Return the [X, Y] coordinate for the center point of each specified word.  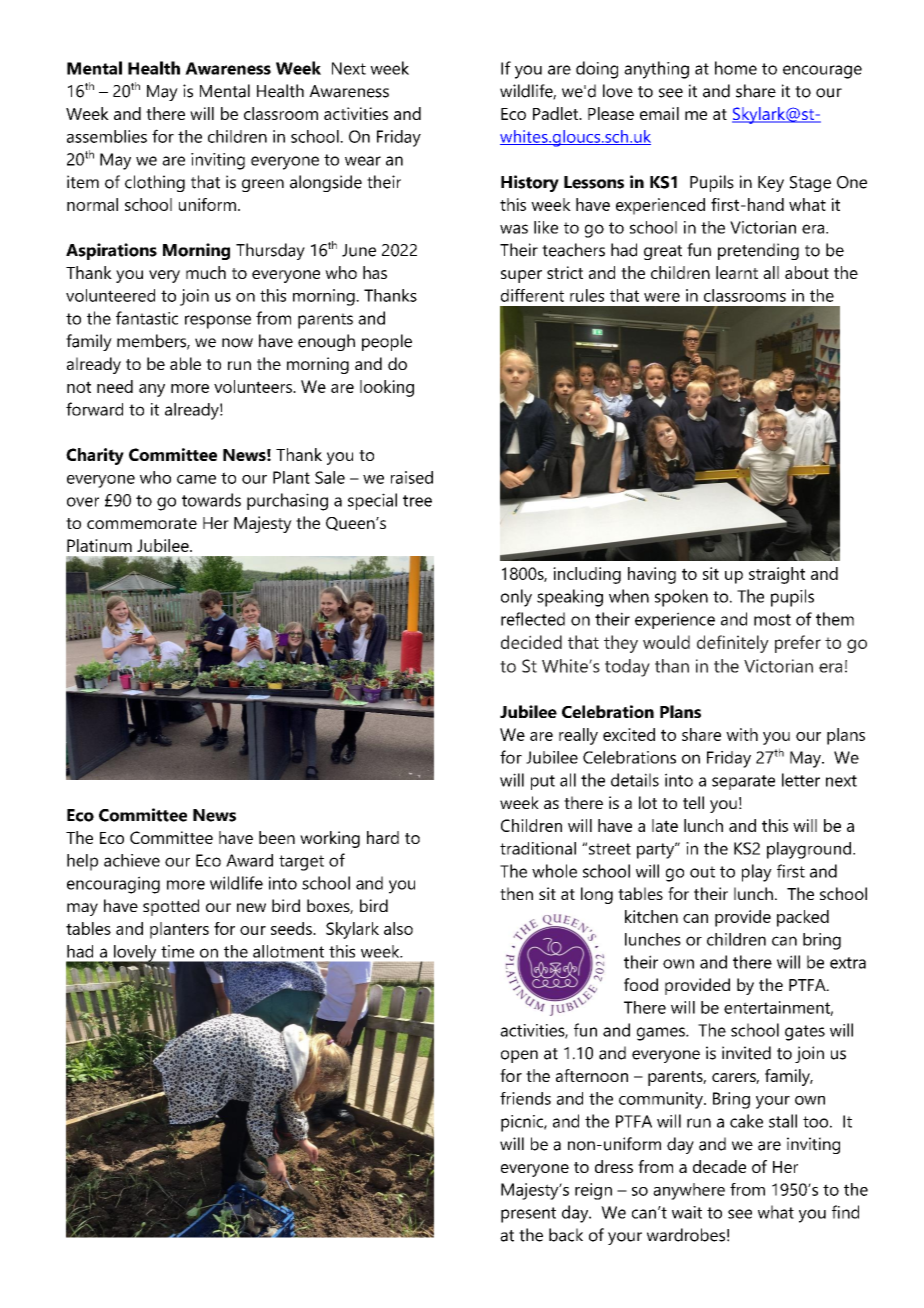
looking [387, 388]
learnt [737, 272]
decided [531, 642]
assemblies [107, 136]
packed [803, 918]
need [115, 386]
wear [363, 161]
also [398, 928]
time [177, 951]
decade [719, 1166]
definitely [733, 644]
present [528, 1215]
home [736, 68]
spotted [171, 907]
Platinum [99, 545]
